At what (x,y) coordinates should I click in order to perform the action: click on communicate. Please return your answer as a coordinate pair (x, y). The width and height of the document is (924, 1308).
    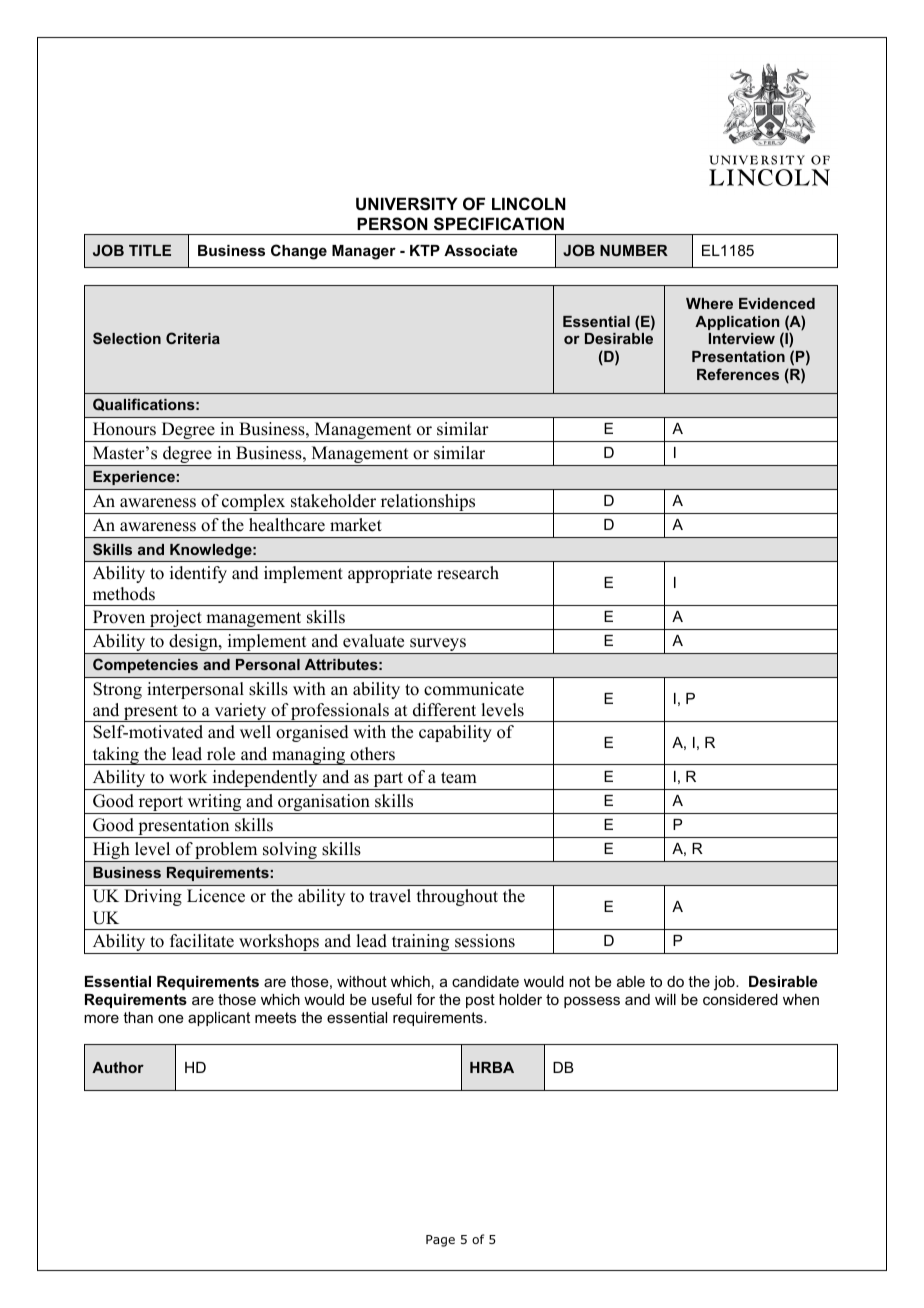
    Looking at the image, I should click on (474, 689).
